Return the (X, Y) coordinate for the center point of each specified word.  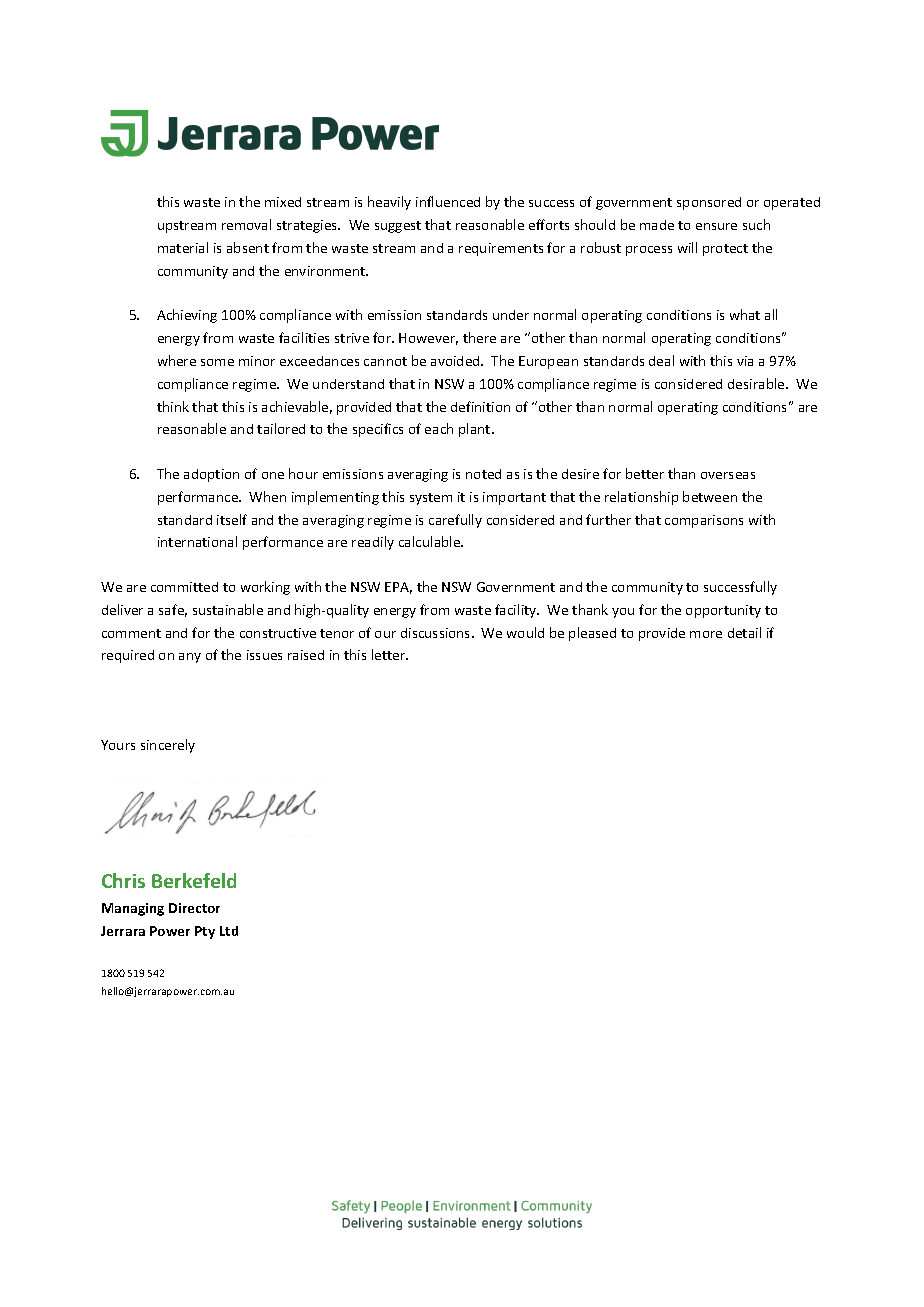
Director (194, 908)
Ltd (229, 931)
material (183, 247)
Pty (205, 932)
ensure (716, 226)
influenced (448, 201)
